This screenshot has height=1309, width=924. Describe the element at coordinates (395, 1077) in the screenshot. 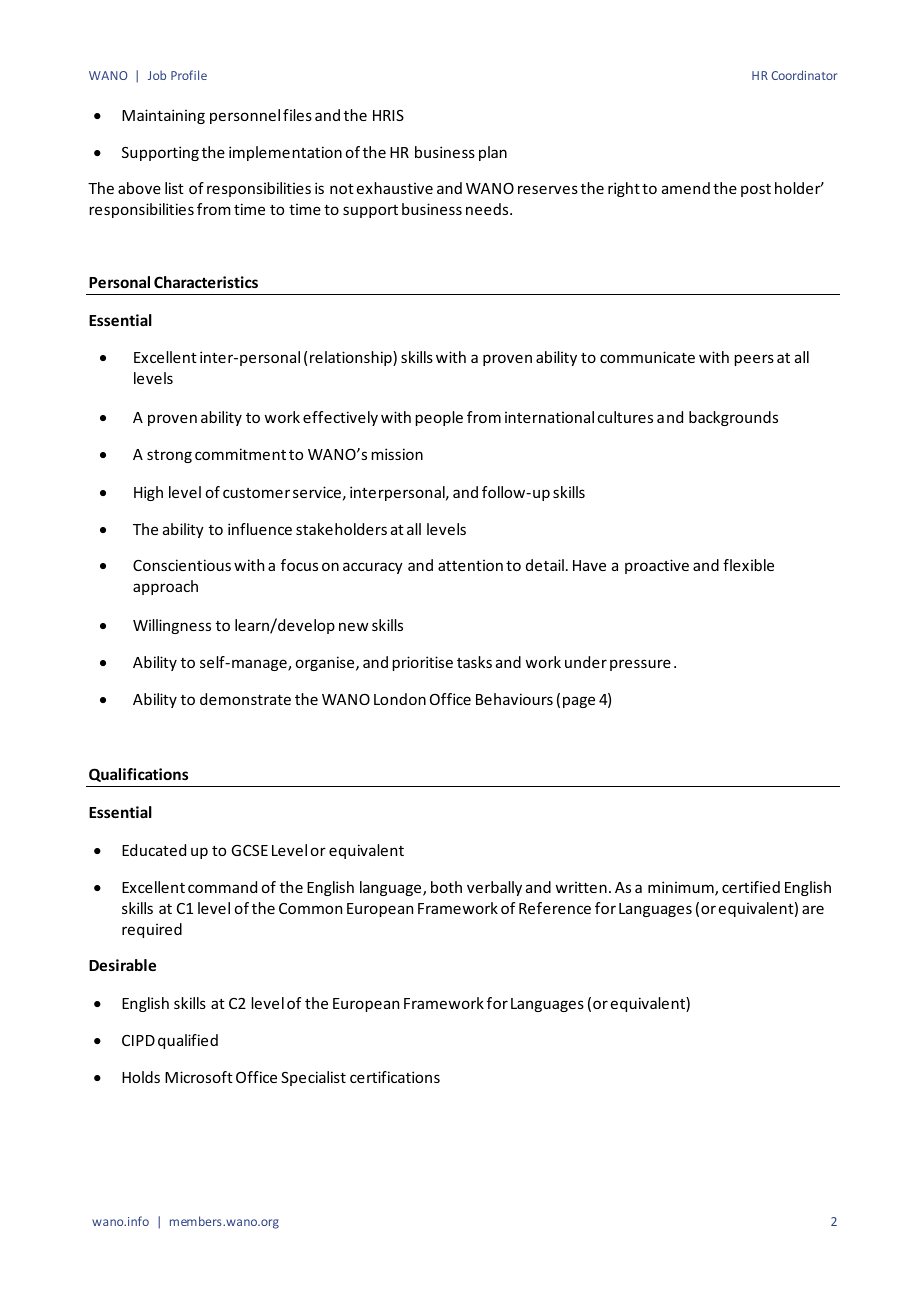

I see `certifications` at that location.
